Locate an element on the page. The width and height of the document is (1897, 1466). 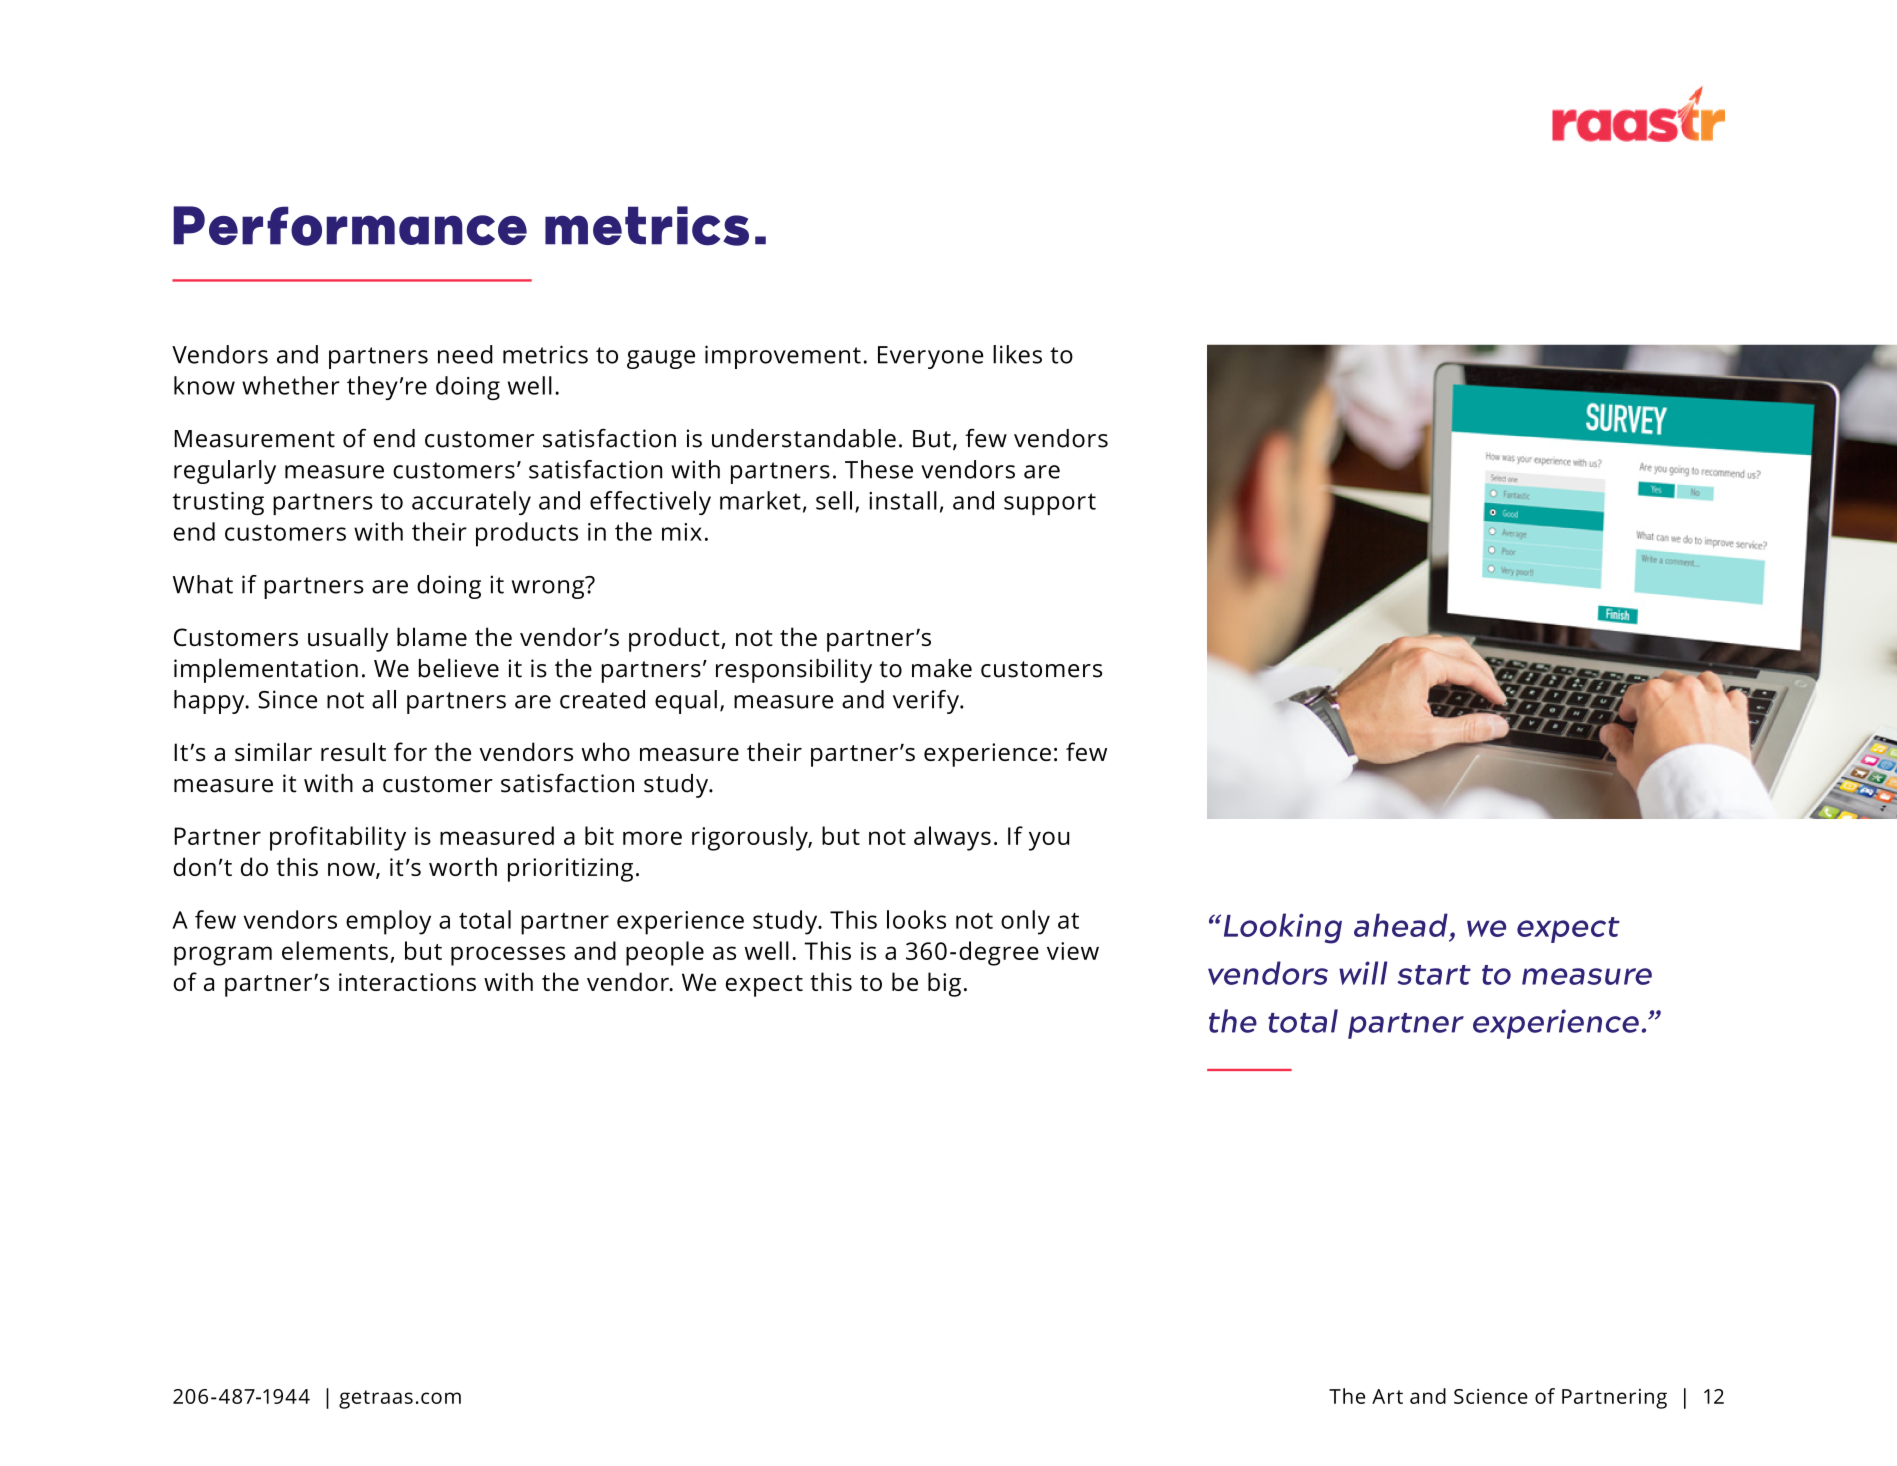
support is located at coordinates (1050, 504).
